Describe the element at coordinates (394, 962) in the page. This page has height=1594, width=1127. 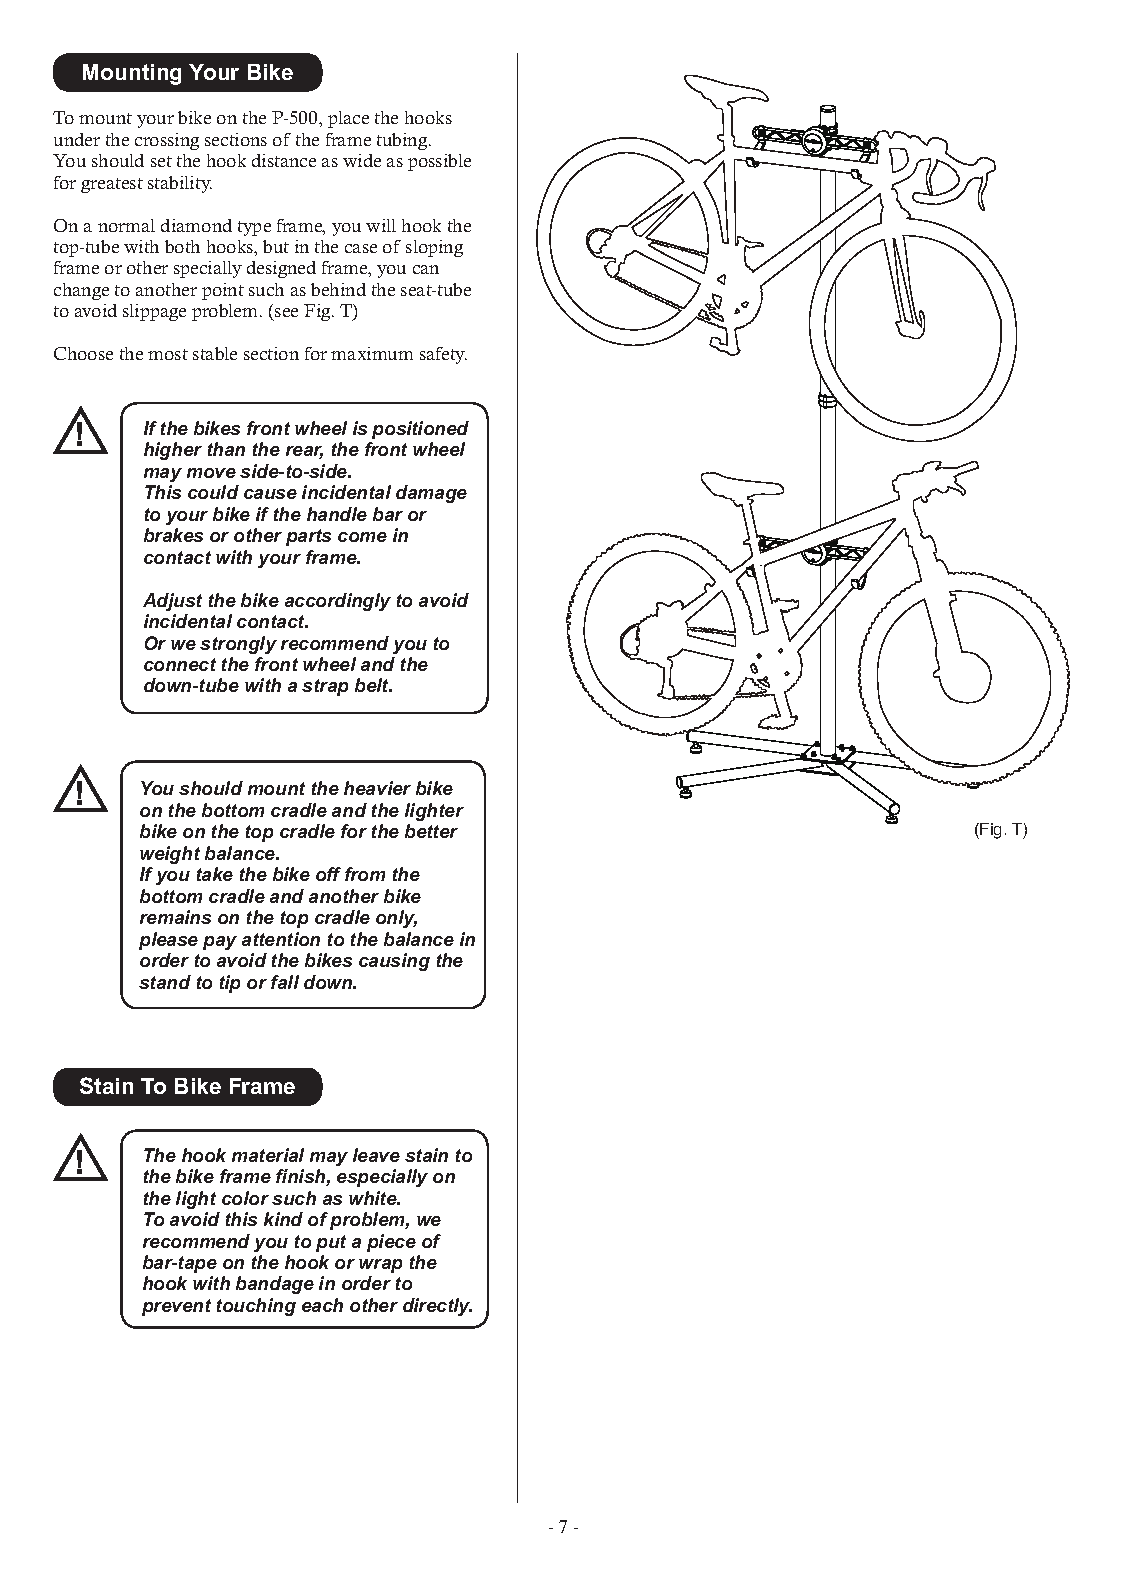
I see `causing` at that location.
